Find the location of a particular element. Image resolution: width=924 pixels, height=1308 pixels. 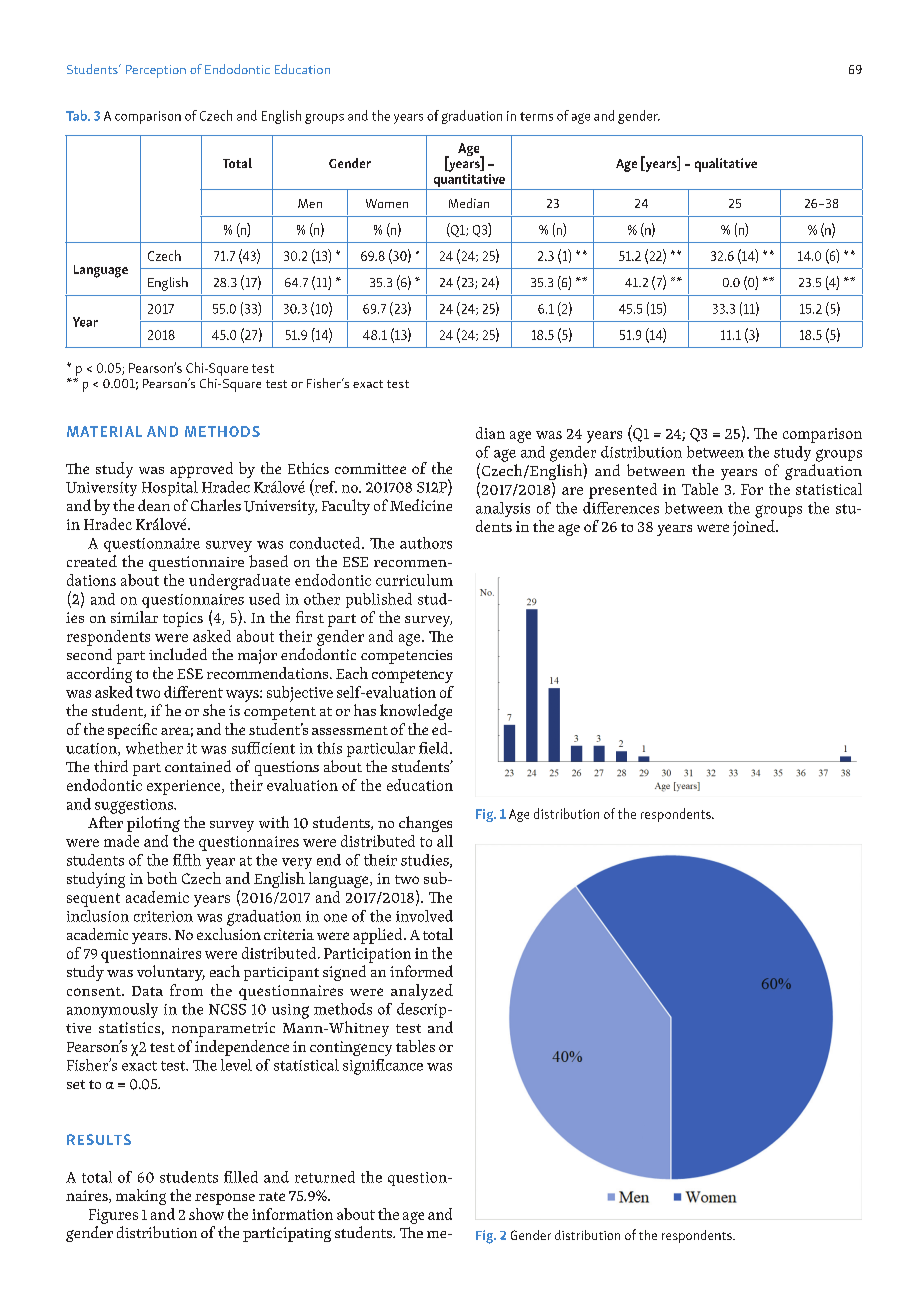

all is located at coordinates (445, 841).
